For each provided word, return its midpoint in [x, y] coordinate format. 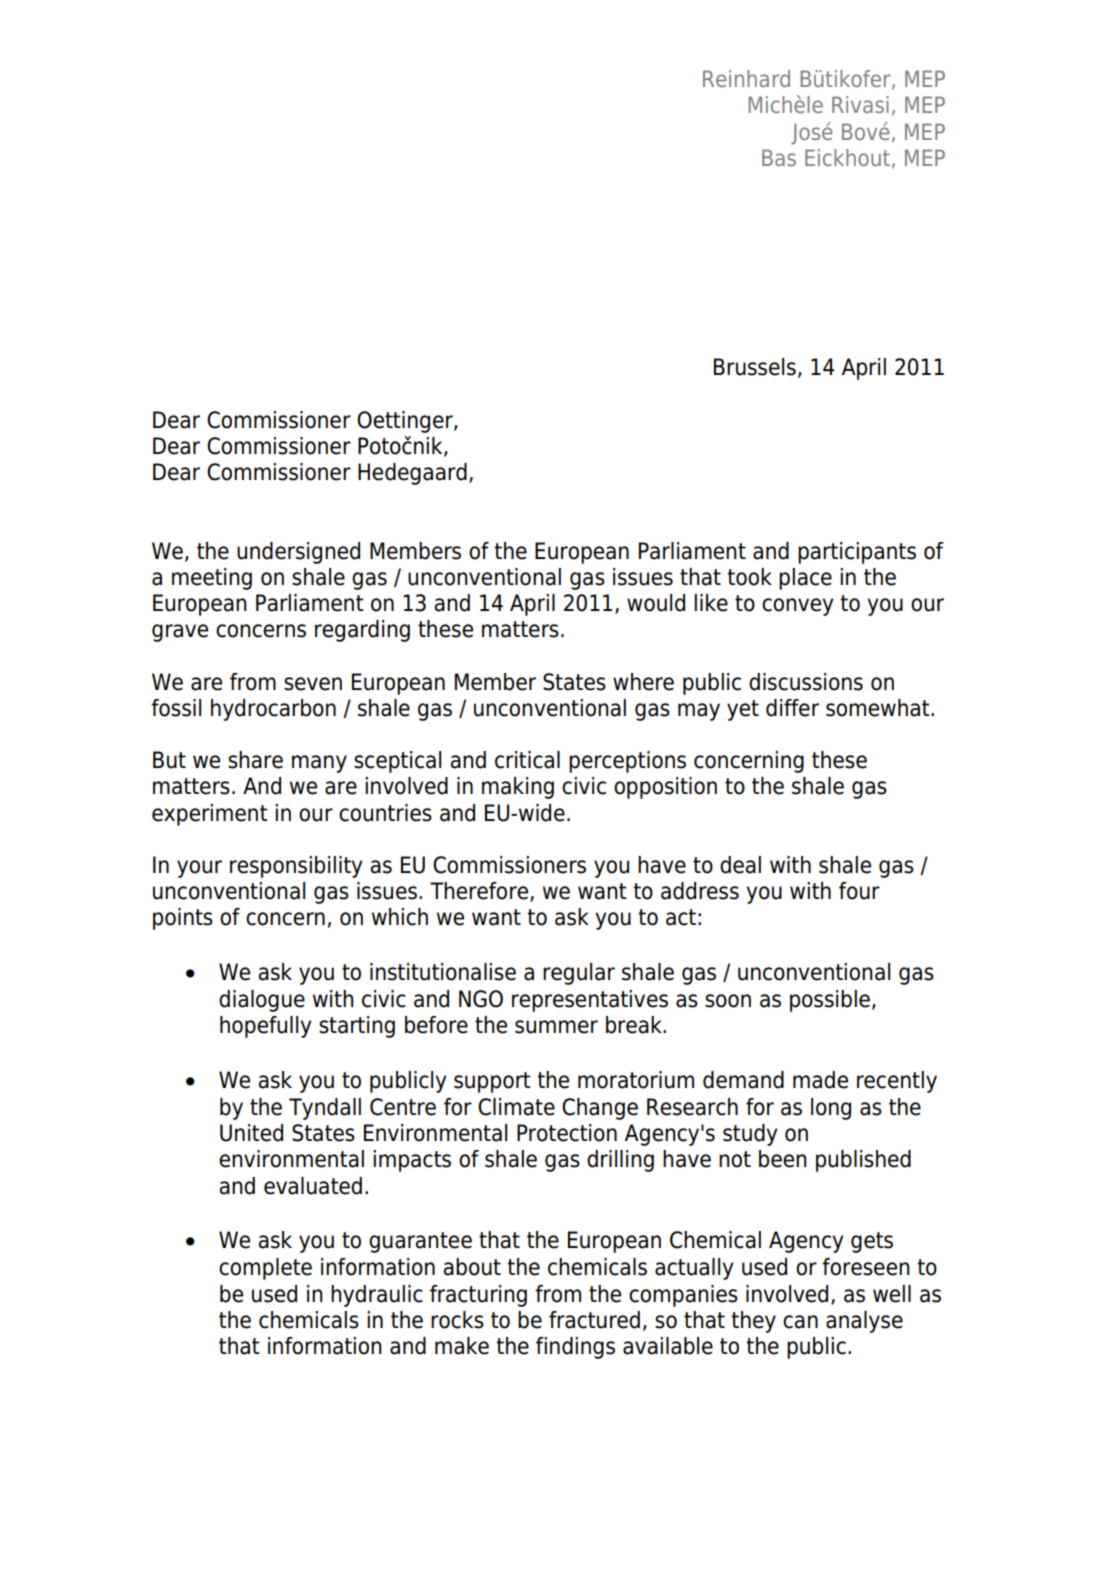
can [800, 1322]
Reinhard [746, 78]
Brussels [755, 367]
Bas [779, 157]
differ [792, 708]
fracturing [478, 1296]
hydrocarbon [273, 710]
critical [527, 760]
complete [265, 1269]
